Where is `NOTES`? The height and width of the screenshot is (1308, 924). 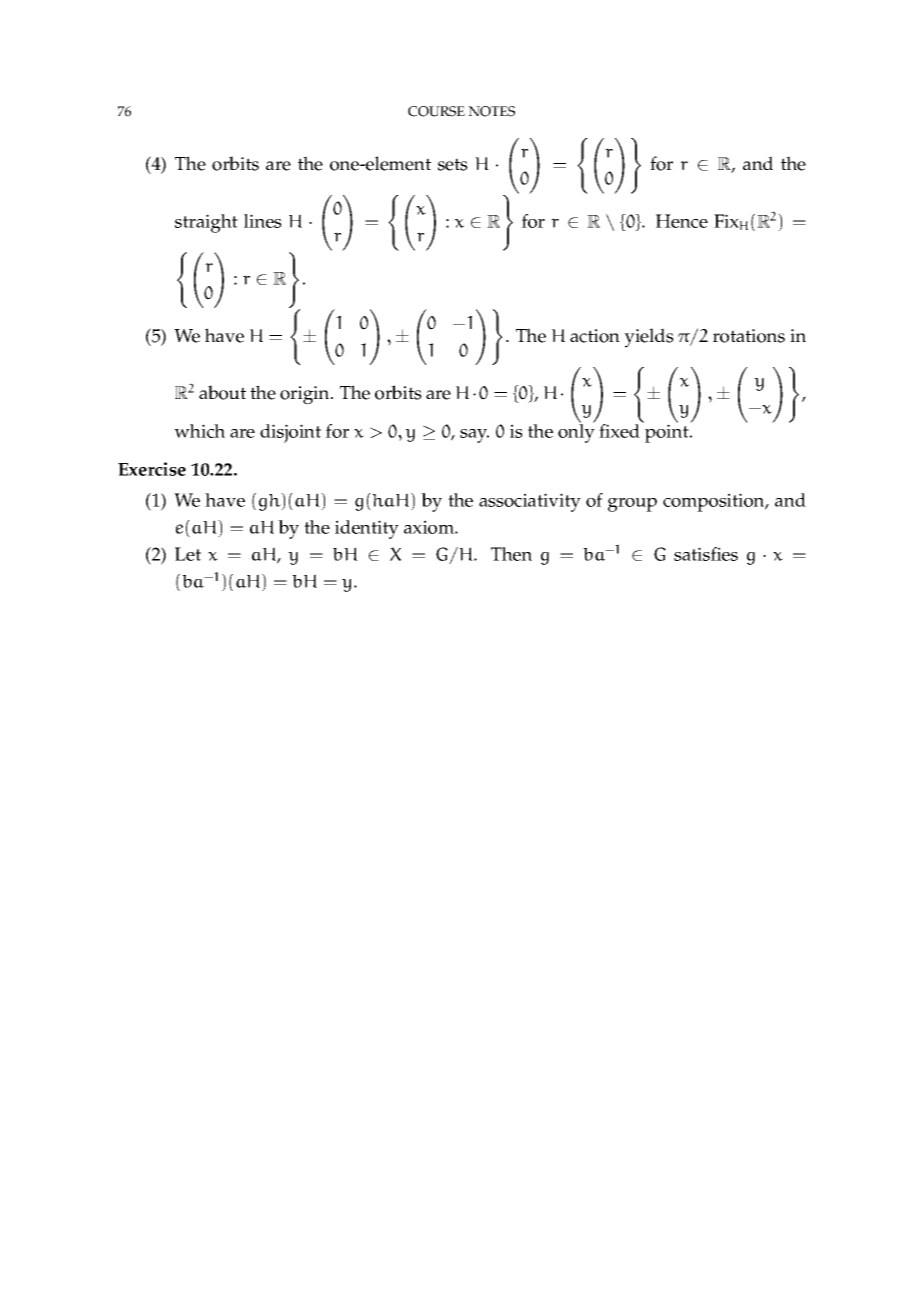
NOTES is located at coordinates (491, 111).
